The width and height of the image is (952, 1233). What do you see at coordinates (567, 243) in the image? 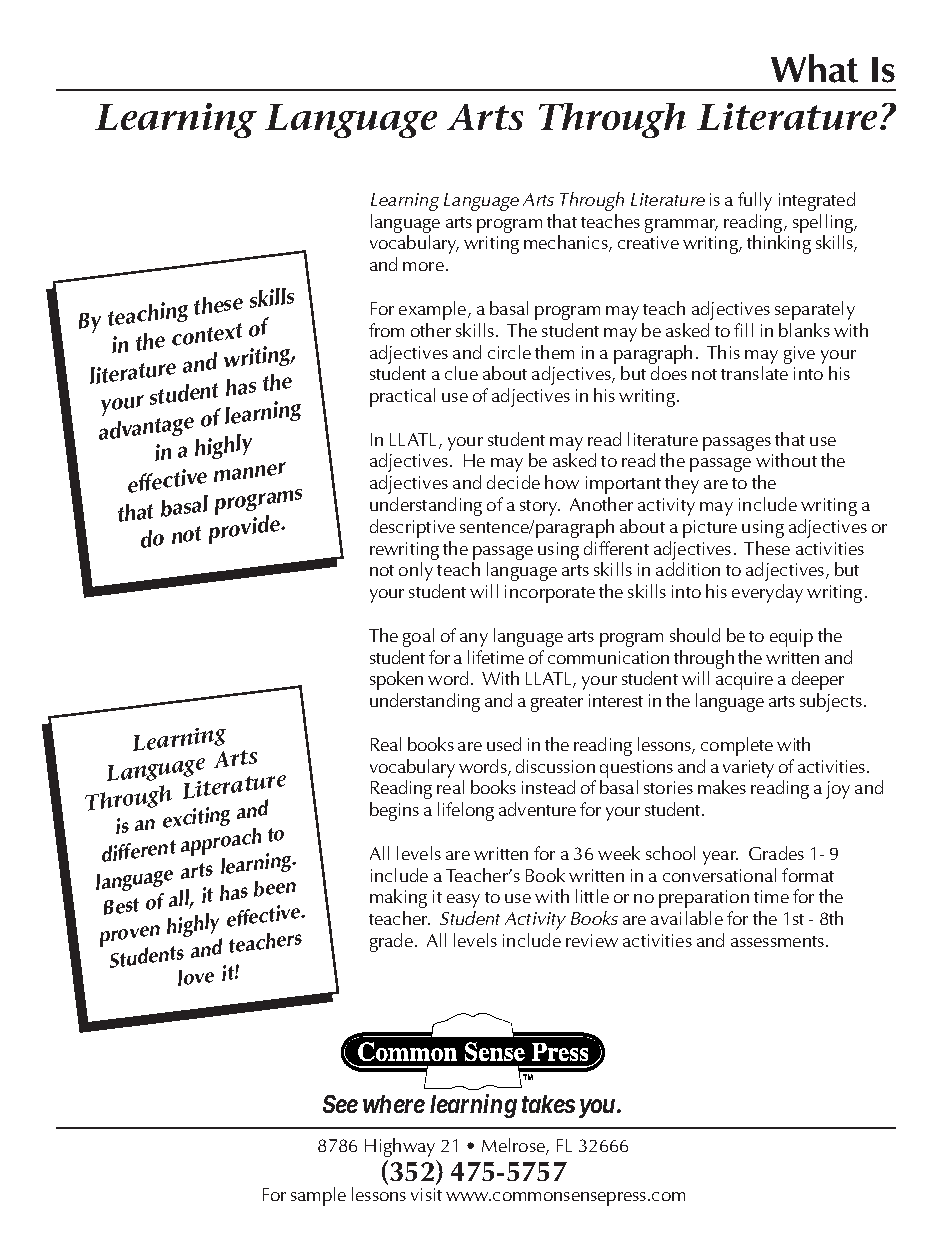
I see `mechanics` at bounding box center [567, 243].
